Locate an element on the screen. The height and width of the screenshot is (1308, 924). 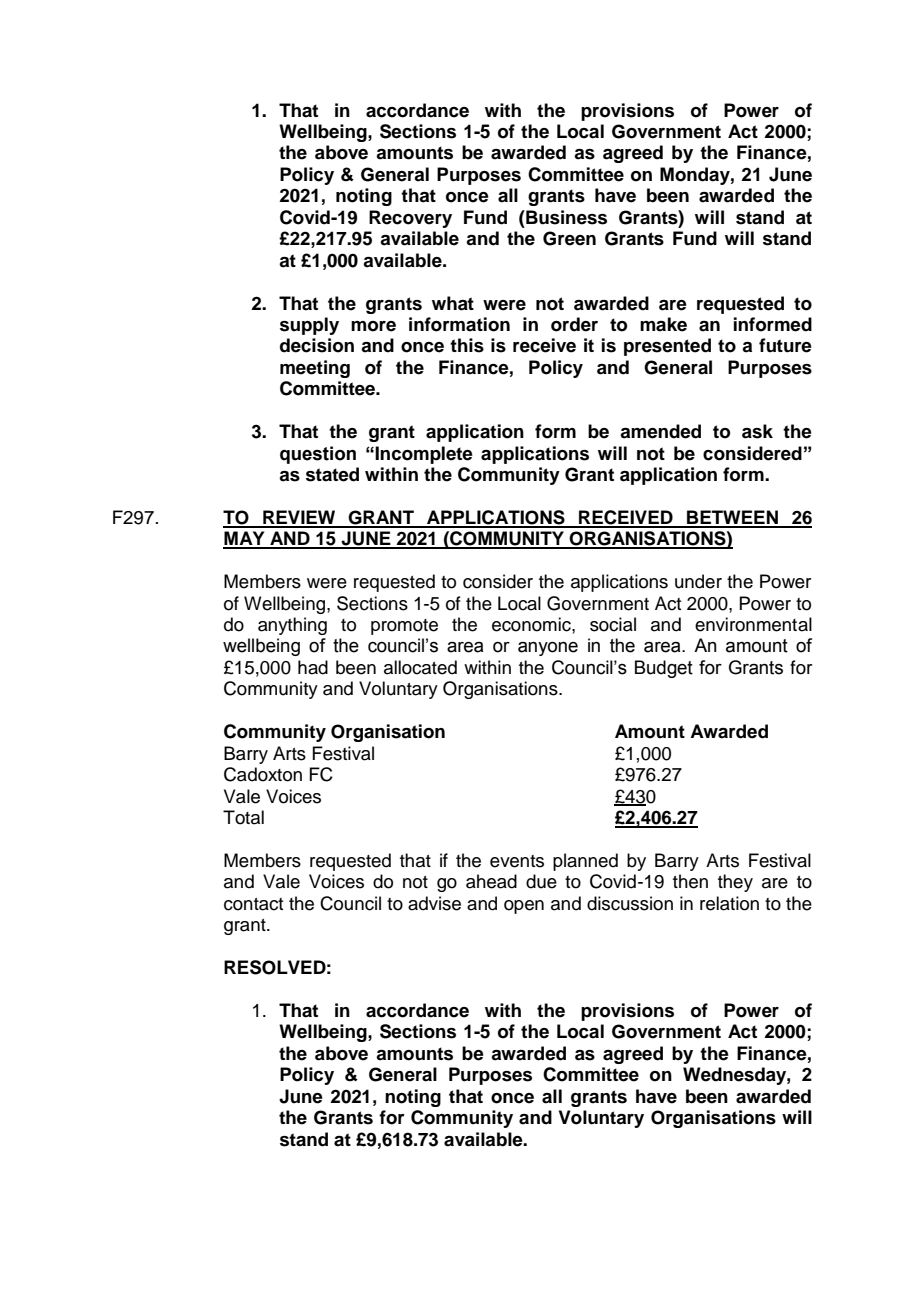
Green is located at coordinates (569, 238).
